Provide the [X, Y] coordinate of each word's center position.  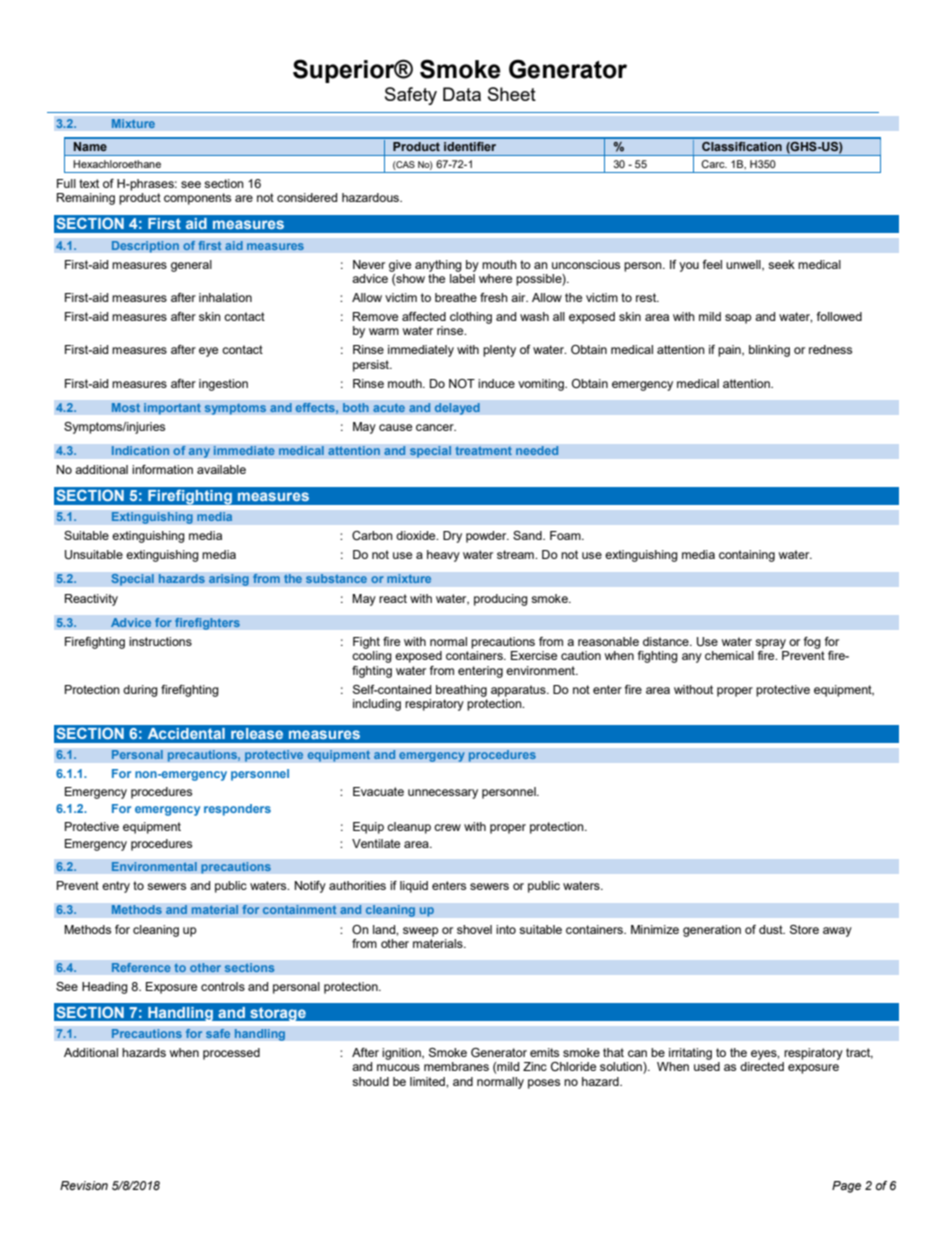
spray [770, 644]
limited [428, 1081]
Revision [84, 1185]
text [89, 183]
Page [846, 1187]
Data [462, 94]
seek [781, 264]
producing [501, 600]
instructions [160, 641]
